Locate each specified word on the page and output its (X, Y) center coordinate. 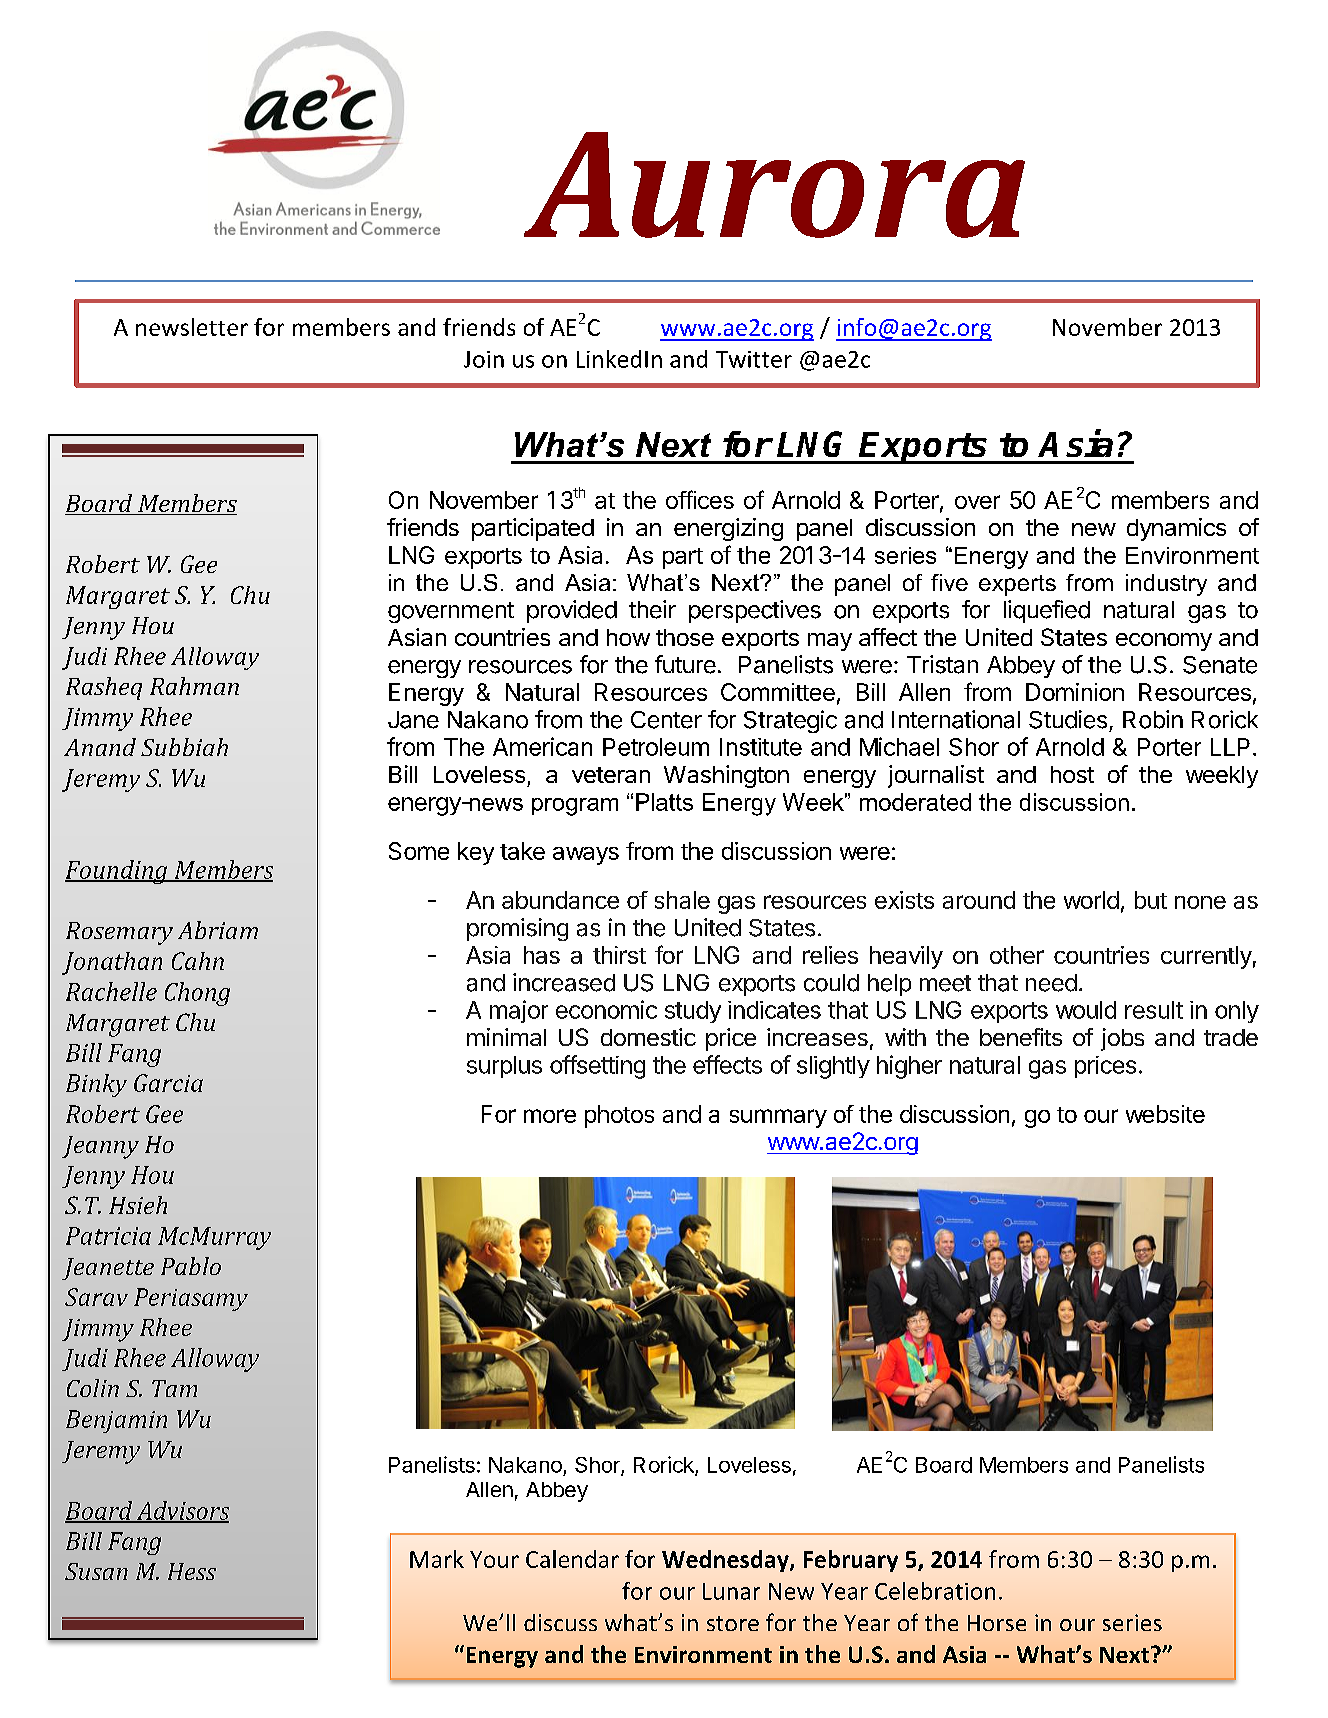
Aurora (774, 185)
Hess (192, 1571)
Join (484, 359)
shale (682, 900)
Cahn (198, 961)
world (1091, 900)
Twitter (754, 359)
